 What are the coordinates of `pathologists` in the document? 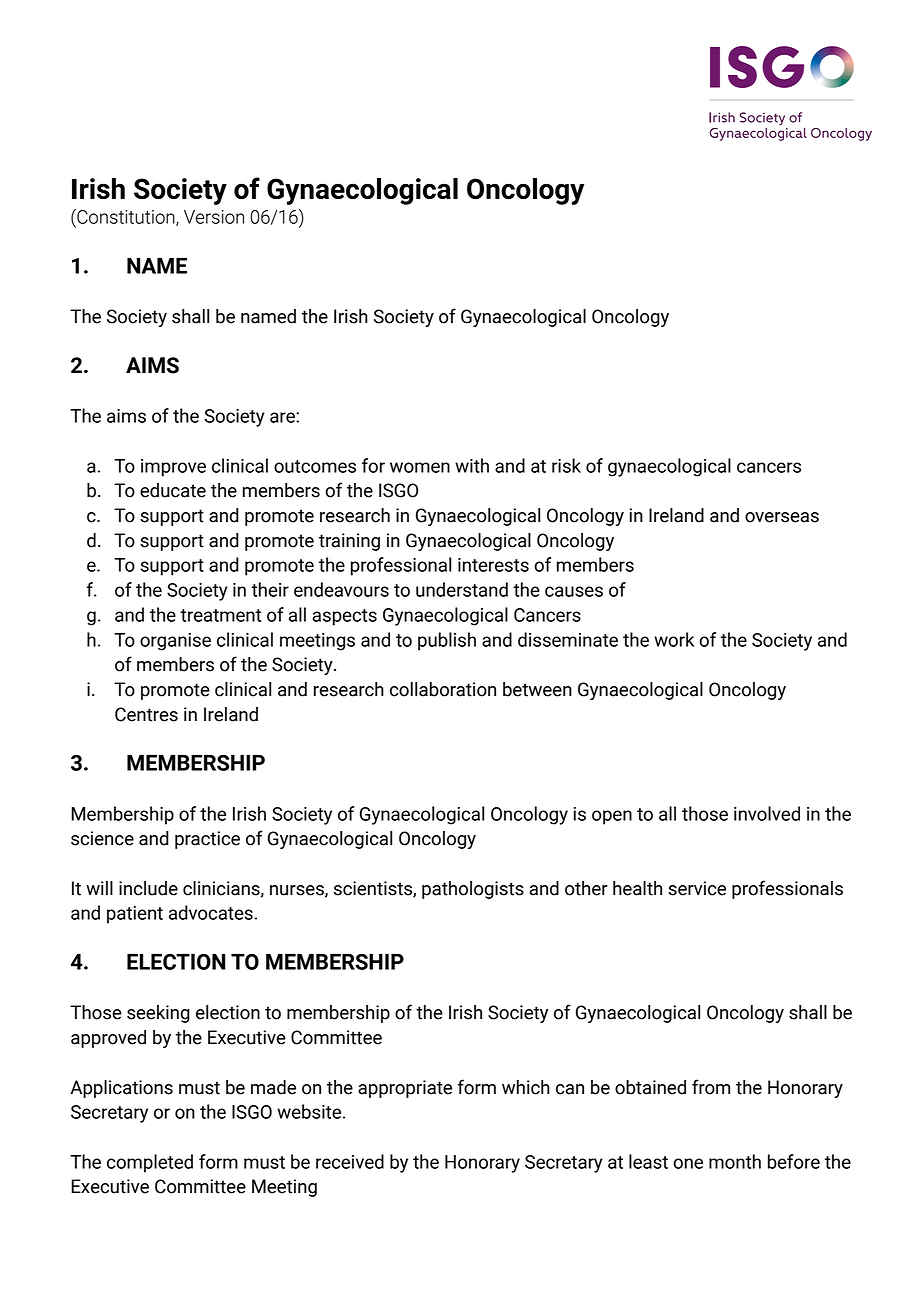 It's located at (473, 890).
